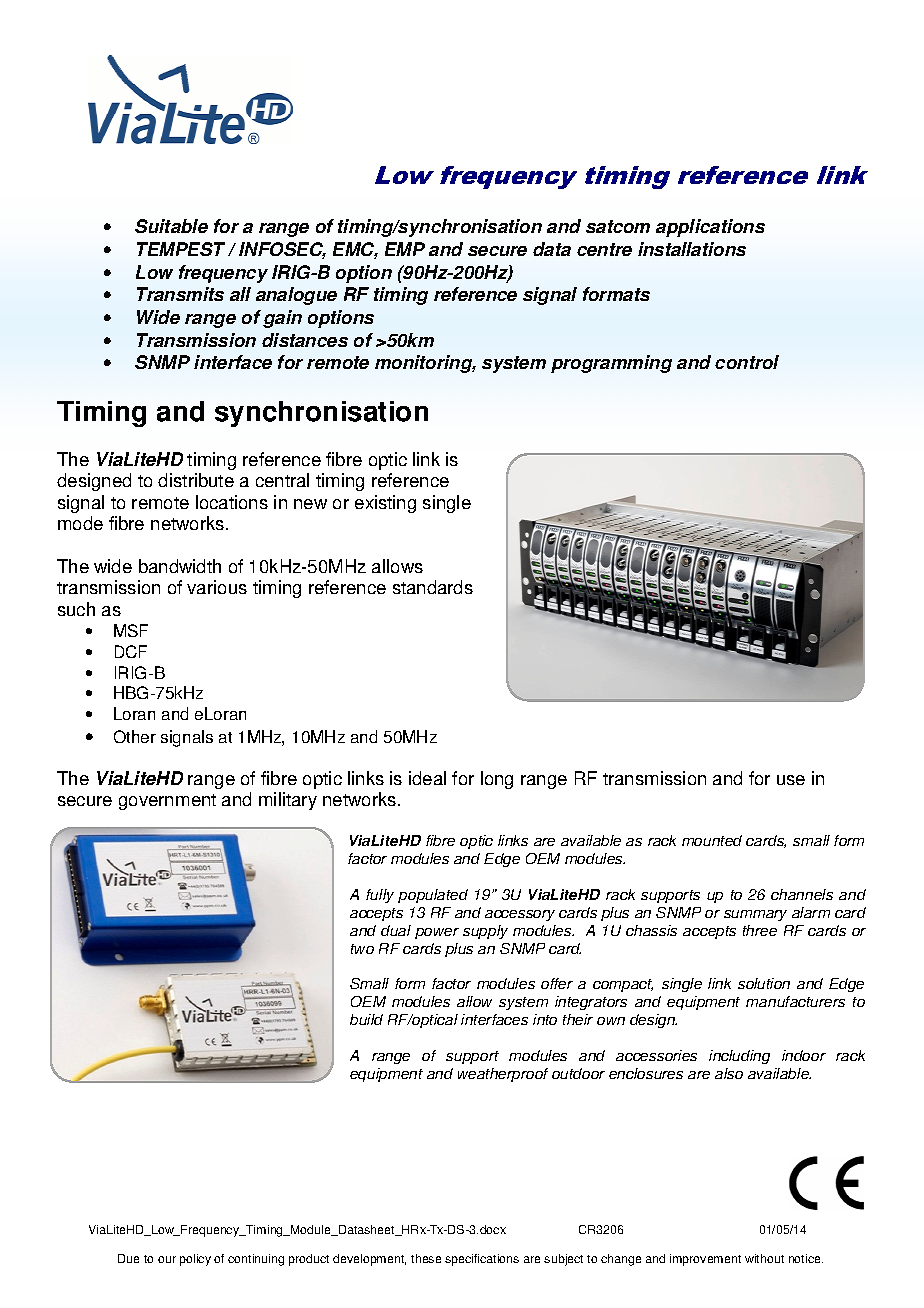  What do you see at coordinates (427, 778) in the document?
I see `ideal` at bounding box center [427, 778].
